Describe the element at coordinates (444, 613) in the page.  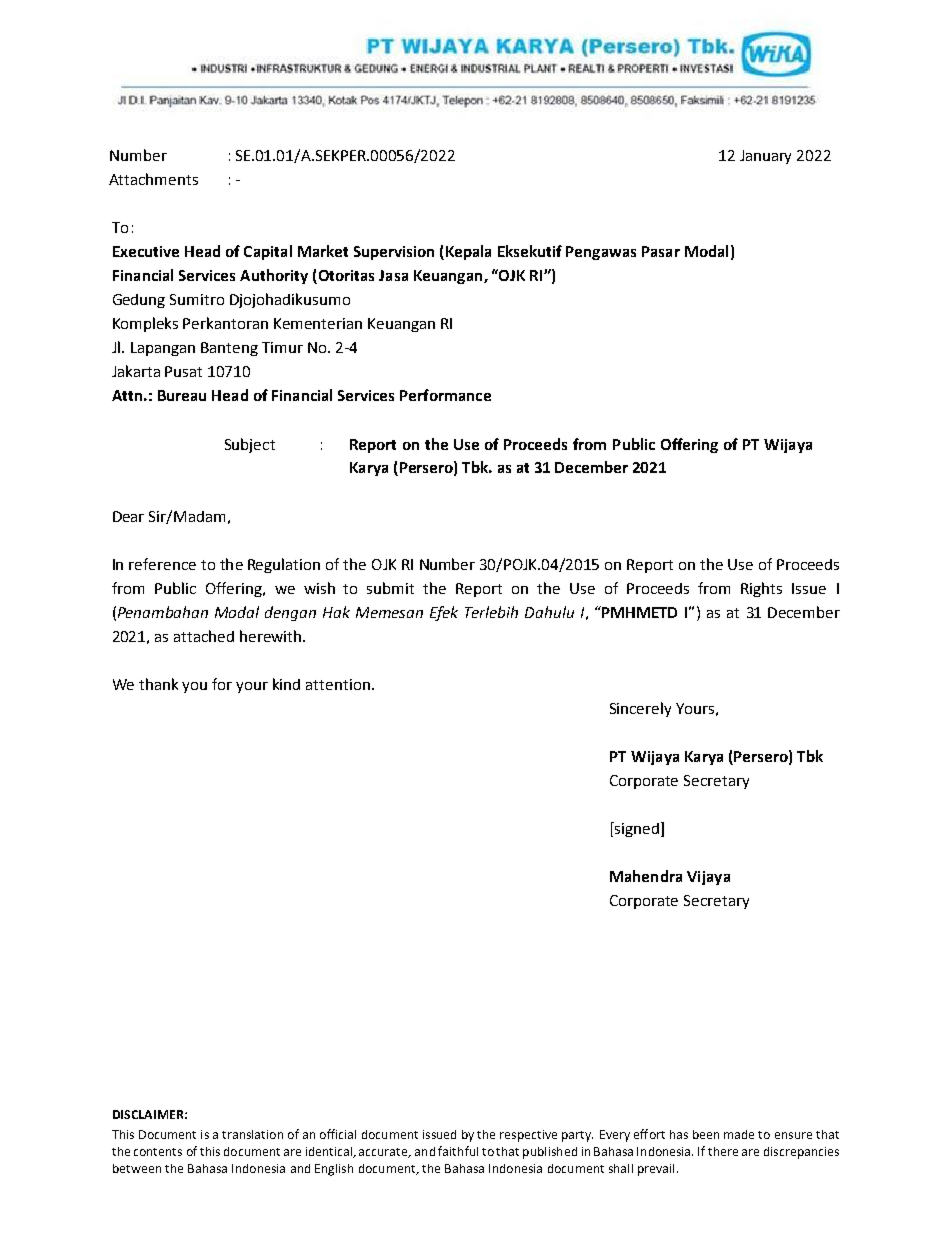
I see `Efek` at that location.
